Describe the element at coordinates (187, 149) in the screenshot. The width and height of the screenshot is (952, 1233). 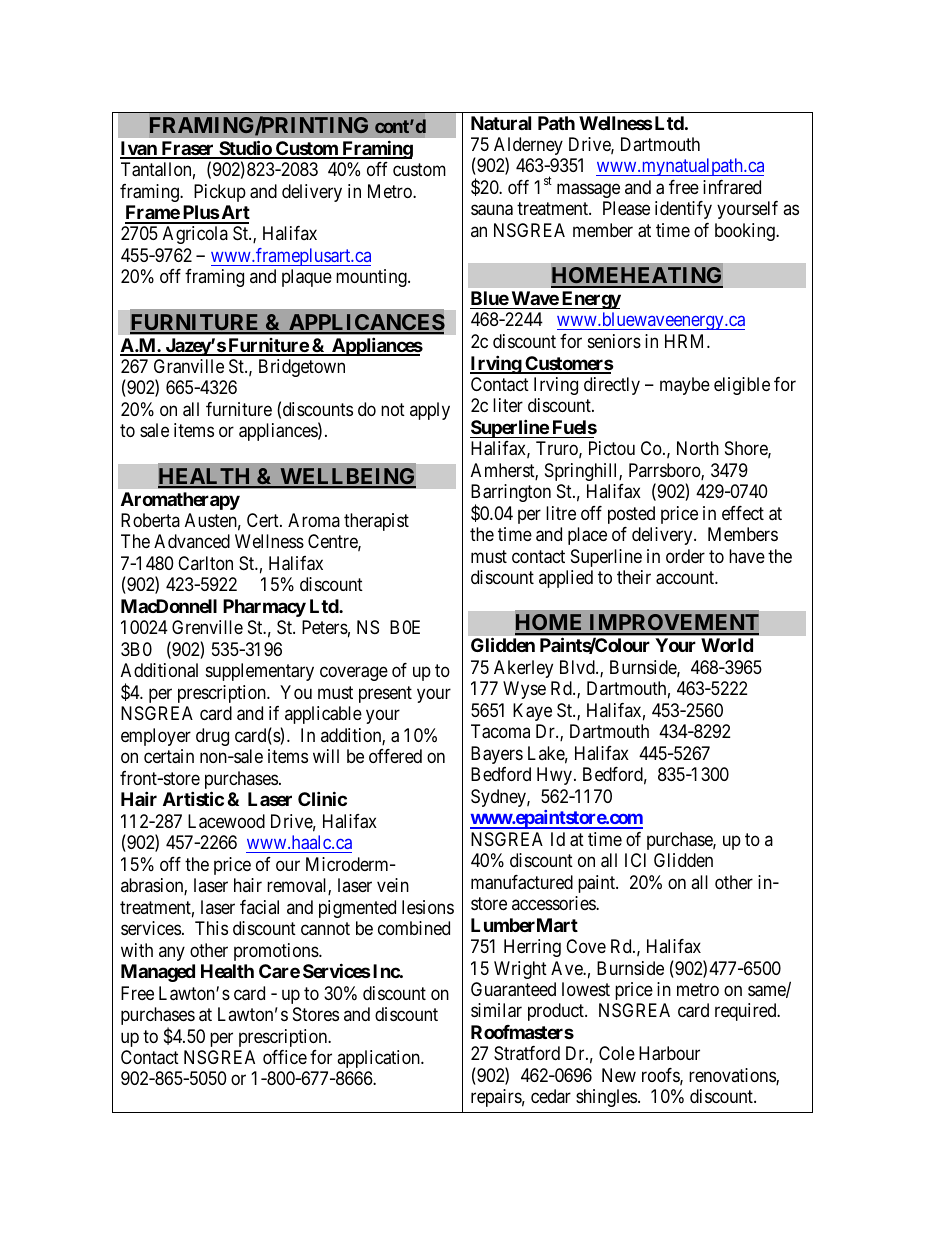
I see `Fraser` at that location.
